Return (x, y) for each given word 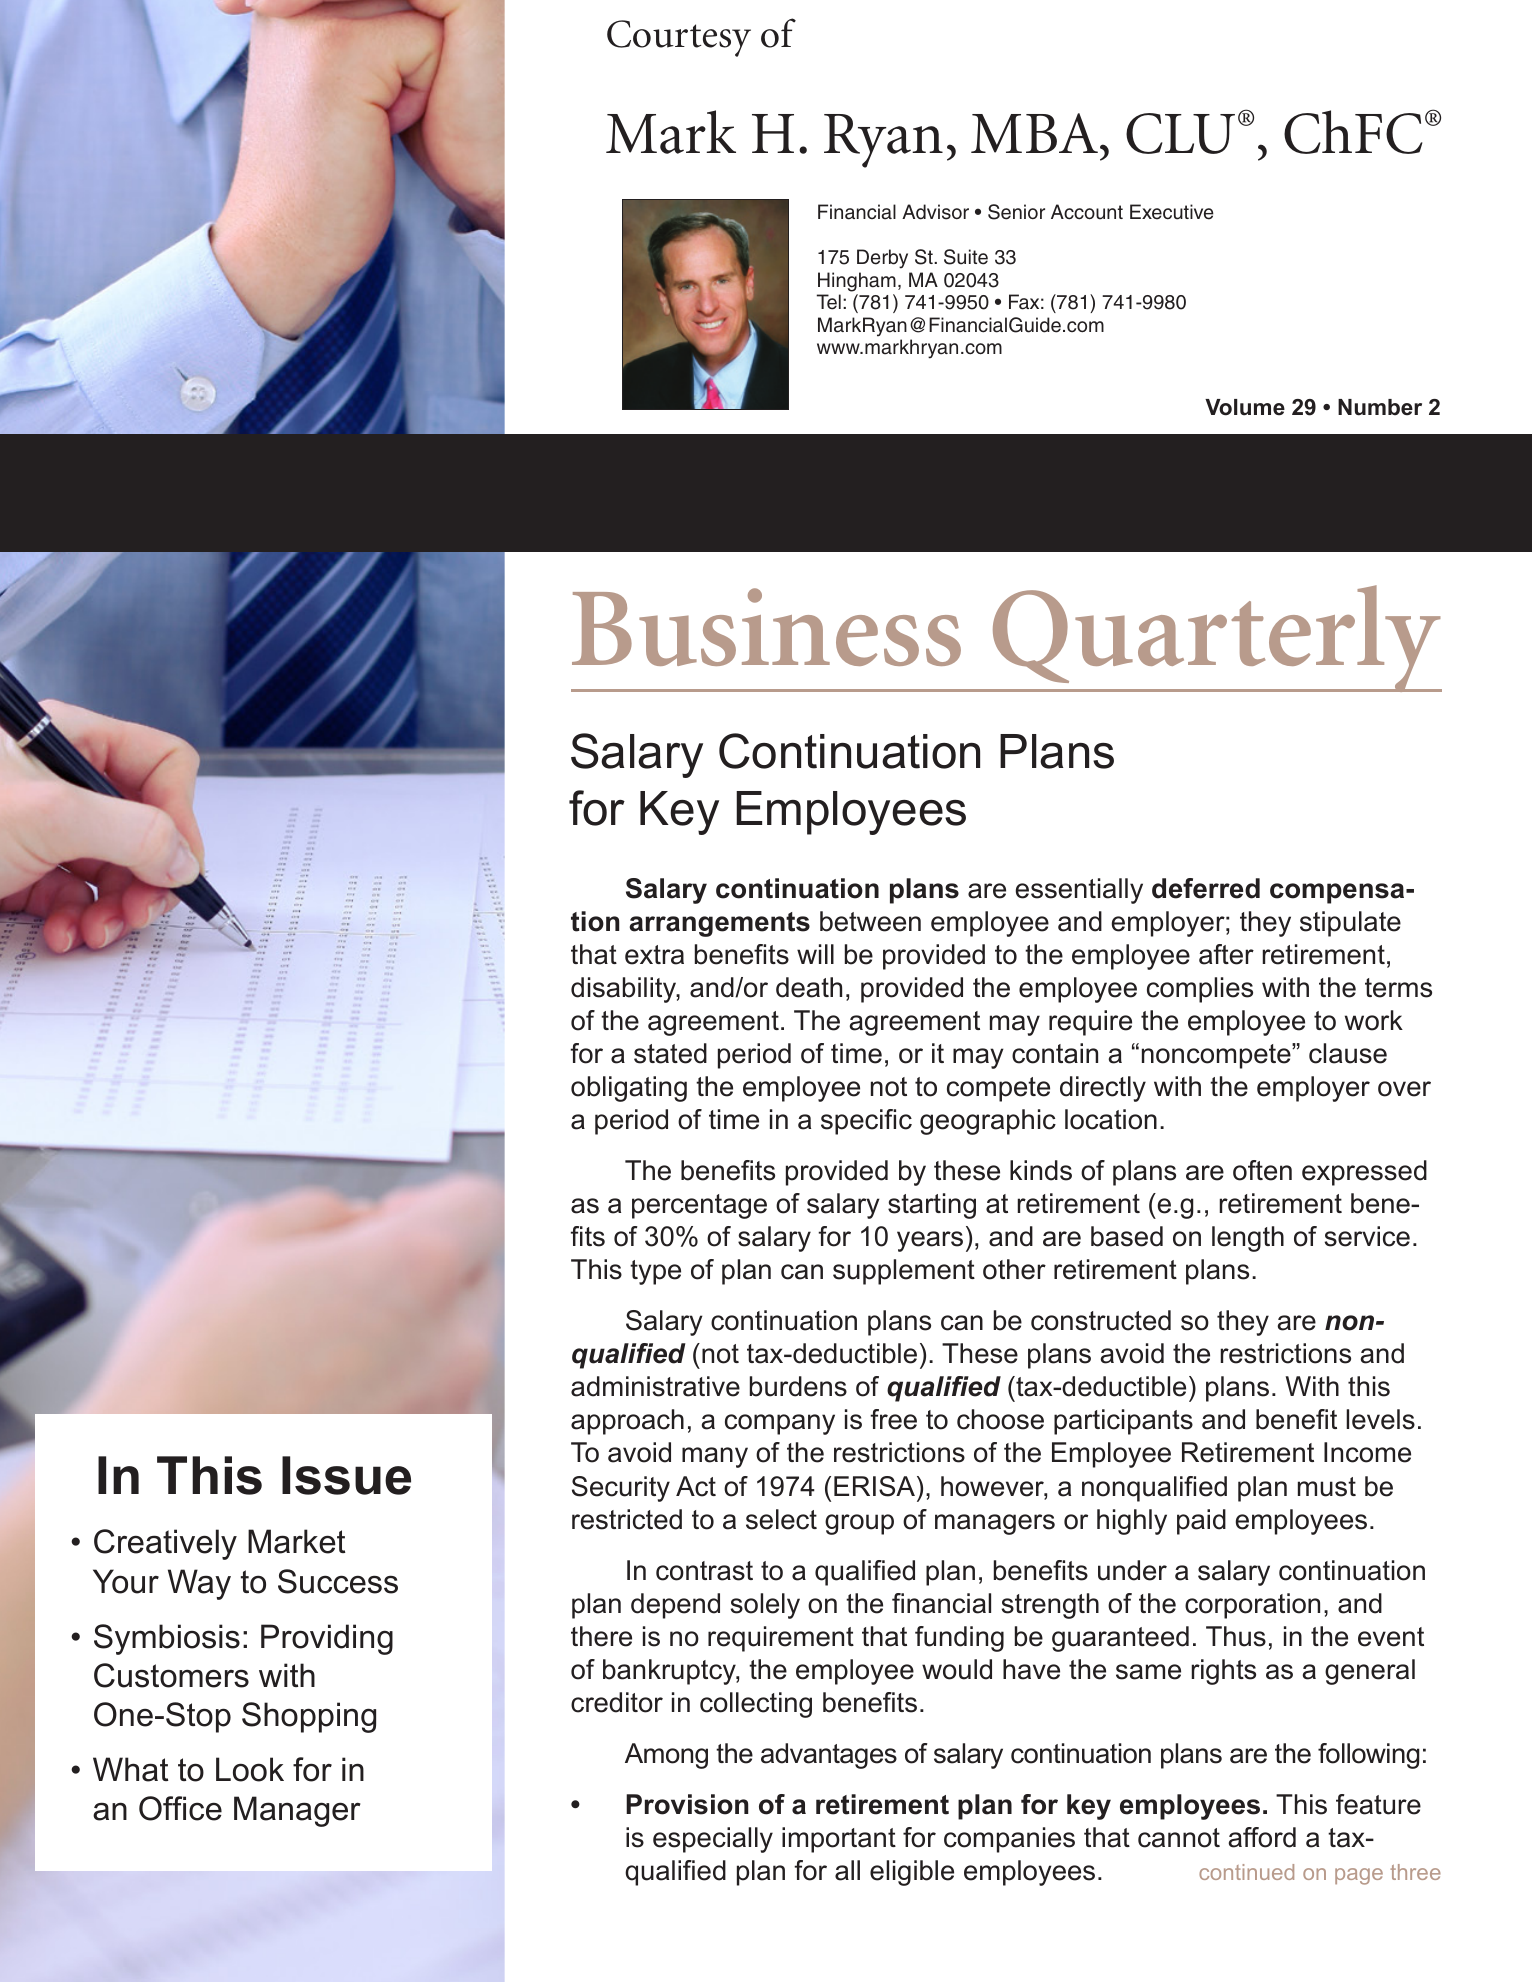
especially (713, 1840)
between (870, 921)
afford (1262, 1837)
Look (250, 1769)
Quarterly (1216, 638)
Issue (346, 1475)
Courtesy (679, 38)
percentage (699, 1206)
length (1248, 1239)
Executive (1172, 212)
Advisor (935, 212)
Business (766, 627)
